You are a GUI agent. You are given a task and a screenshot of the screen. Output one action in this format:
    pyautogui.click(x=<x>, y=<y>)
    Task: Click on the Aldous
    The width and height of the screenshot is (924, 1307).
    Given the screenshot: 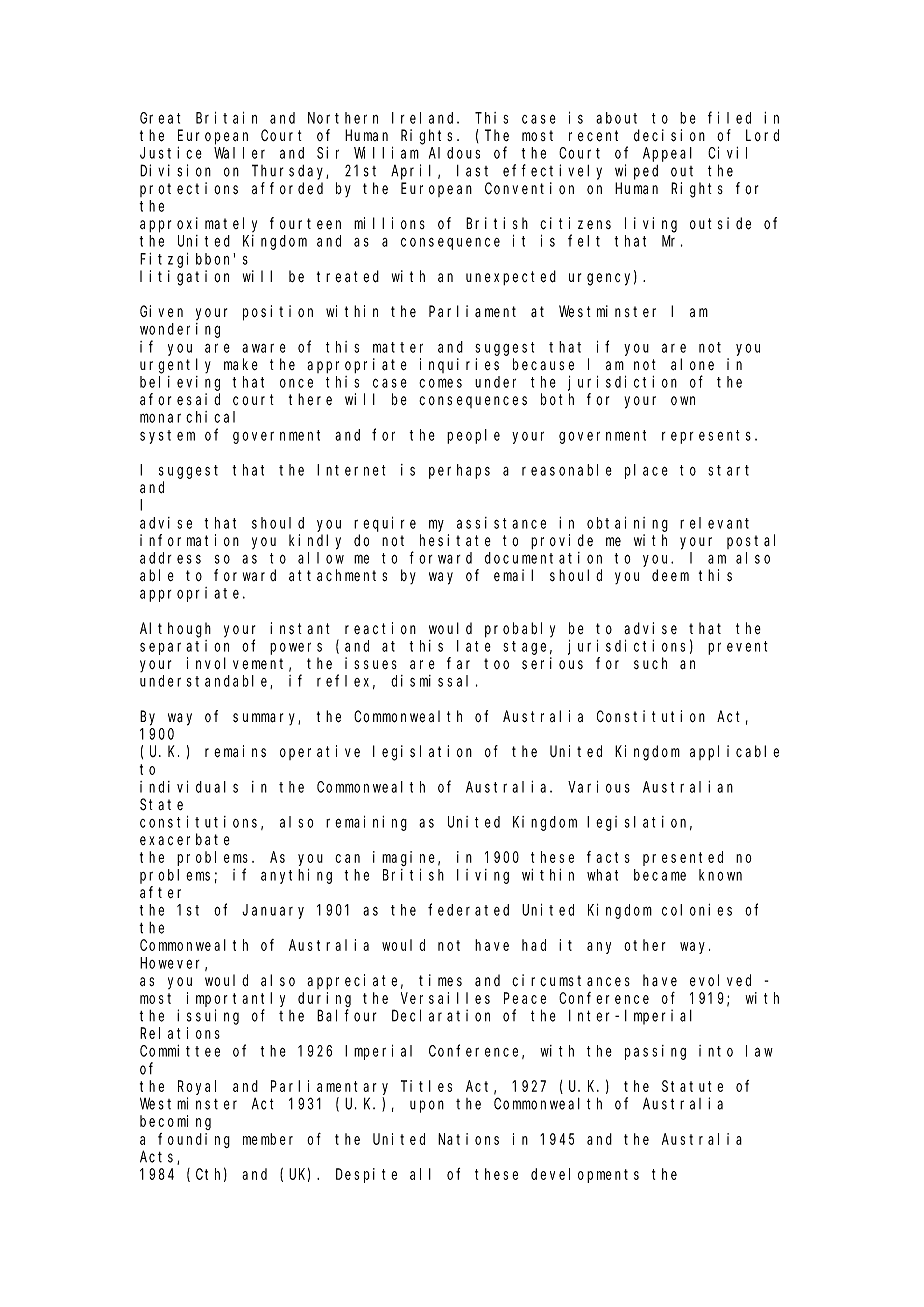 What is the action you would take?
    pyautogui.click(x=454, y=153)
